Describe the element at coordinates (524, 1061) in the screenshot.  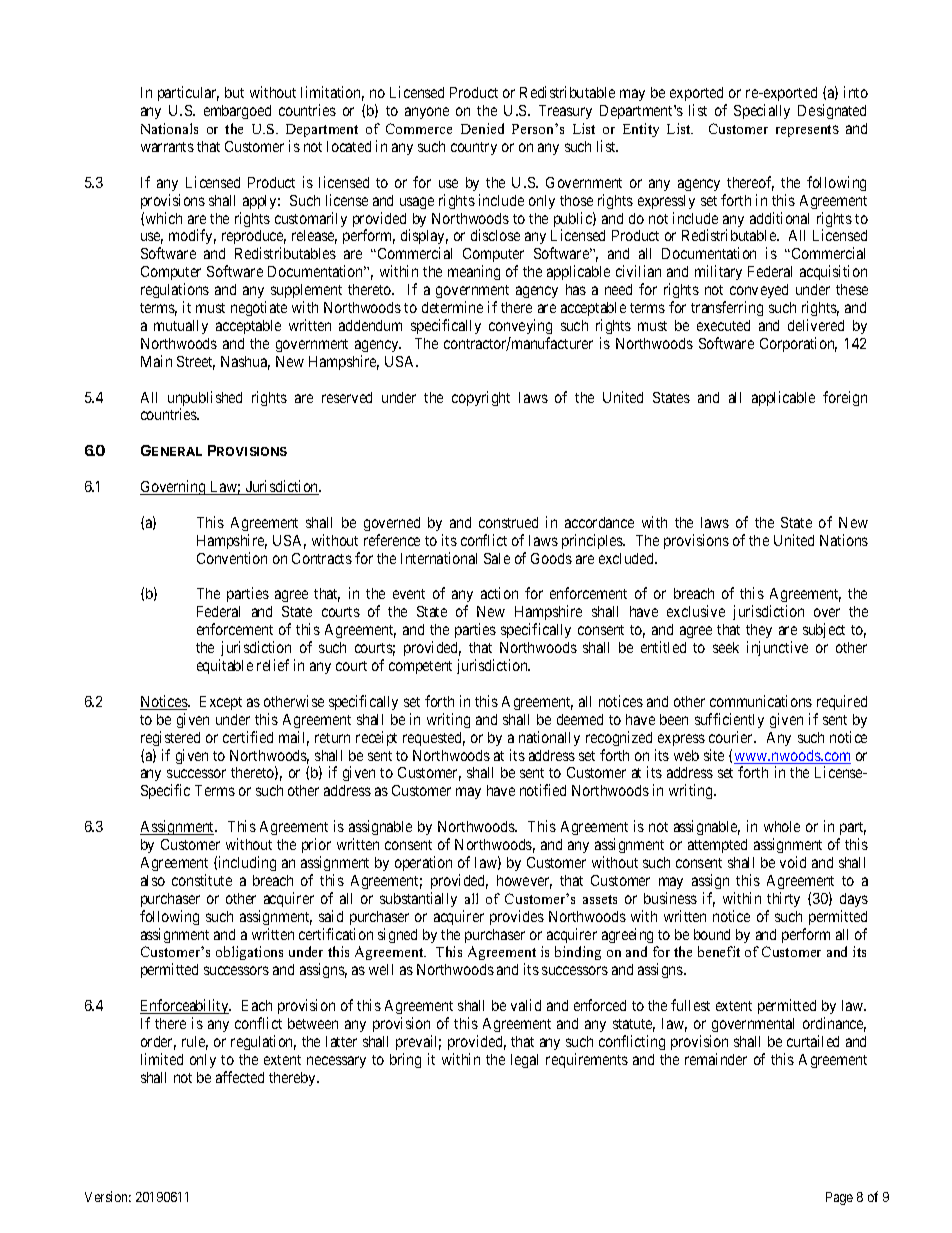
I see `legal` at that location.
